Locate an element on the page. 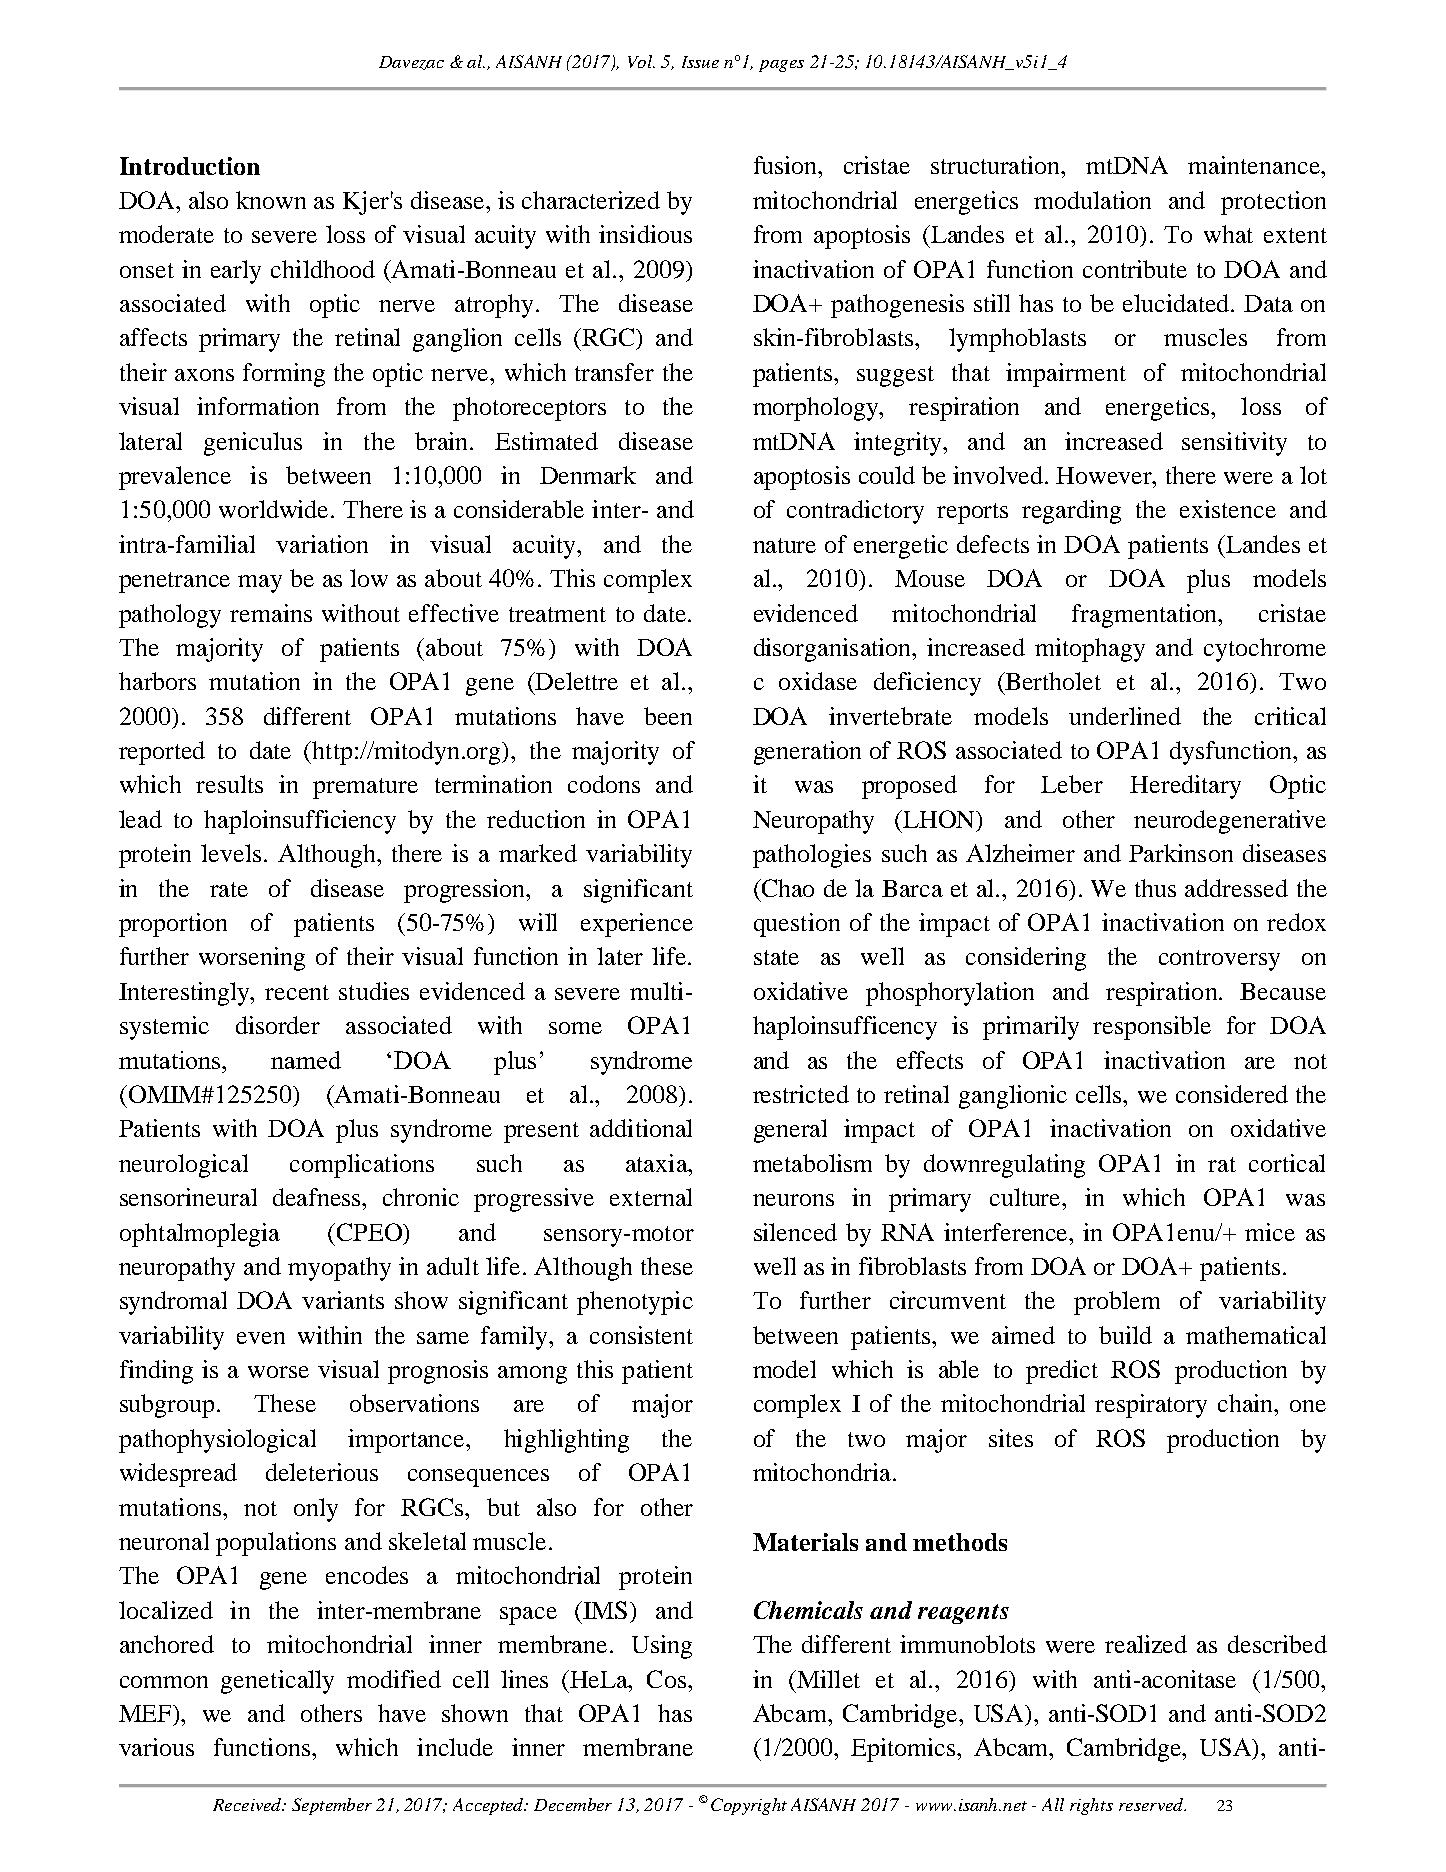 Image resolution: width=1446 pixels, height=1872 pixels. maintenance is located at coordinates (1255, 165).
